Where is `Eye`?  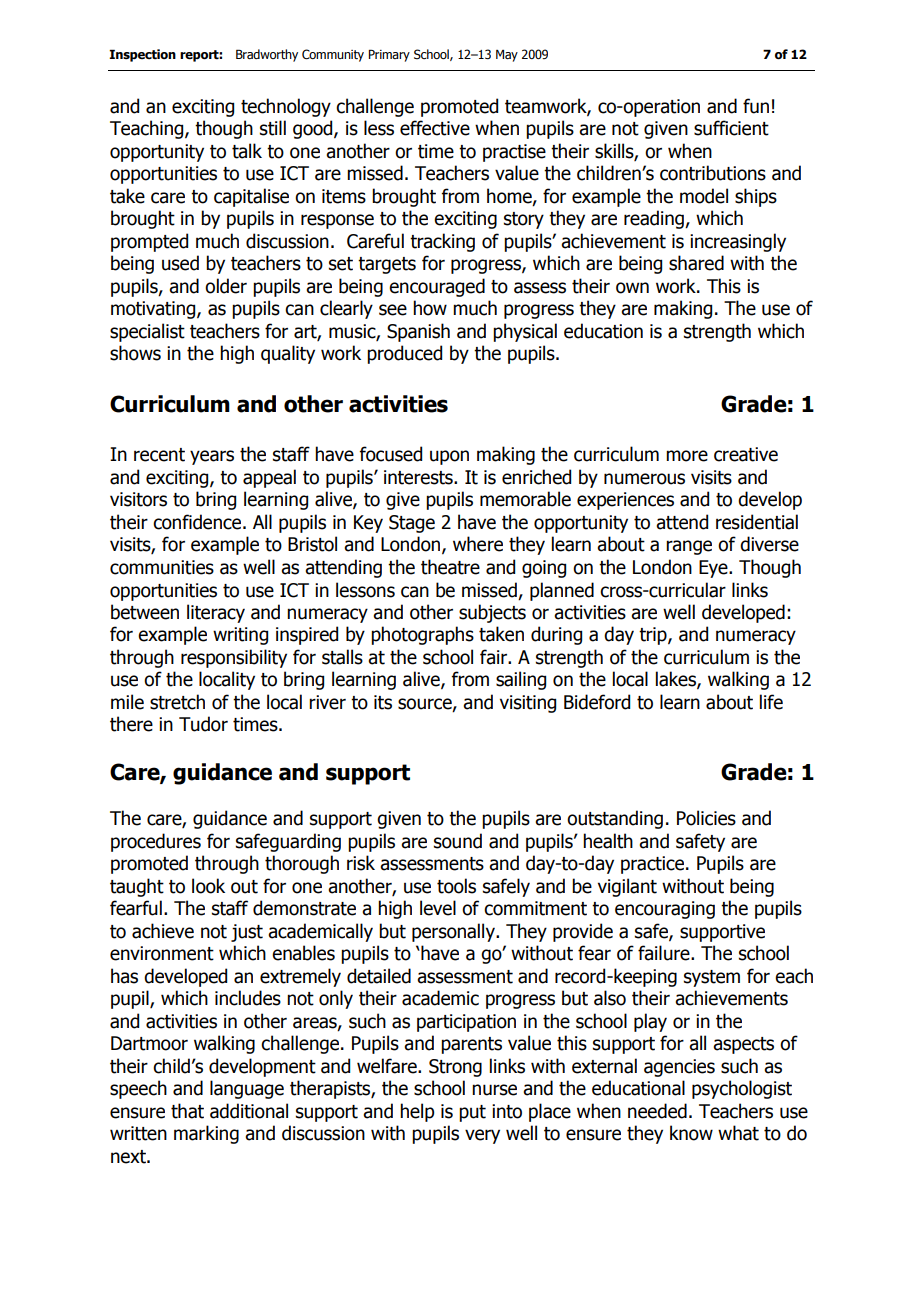 Eye is located at coordinates (714, 569).
